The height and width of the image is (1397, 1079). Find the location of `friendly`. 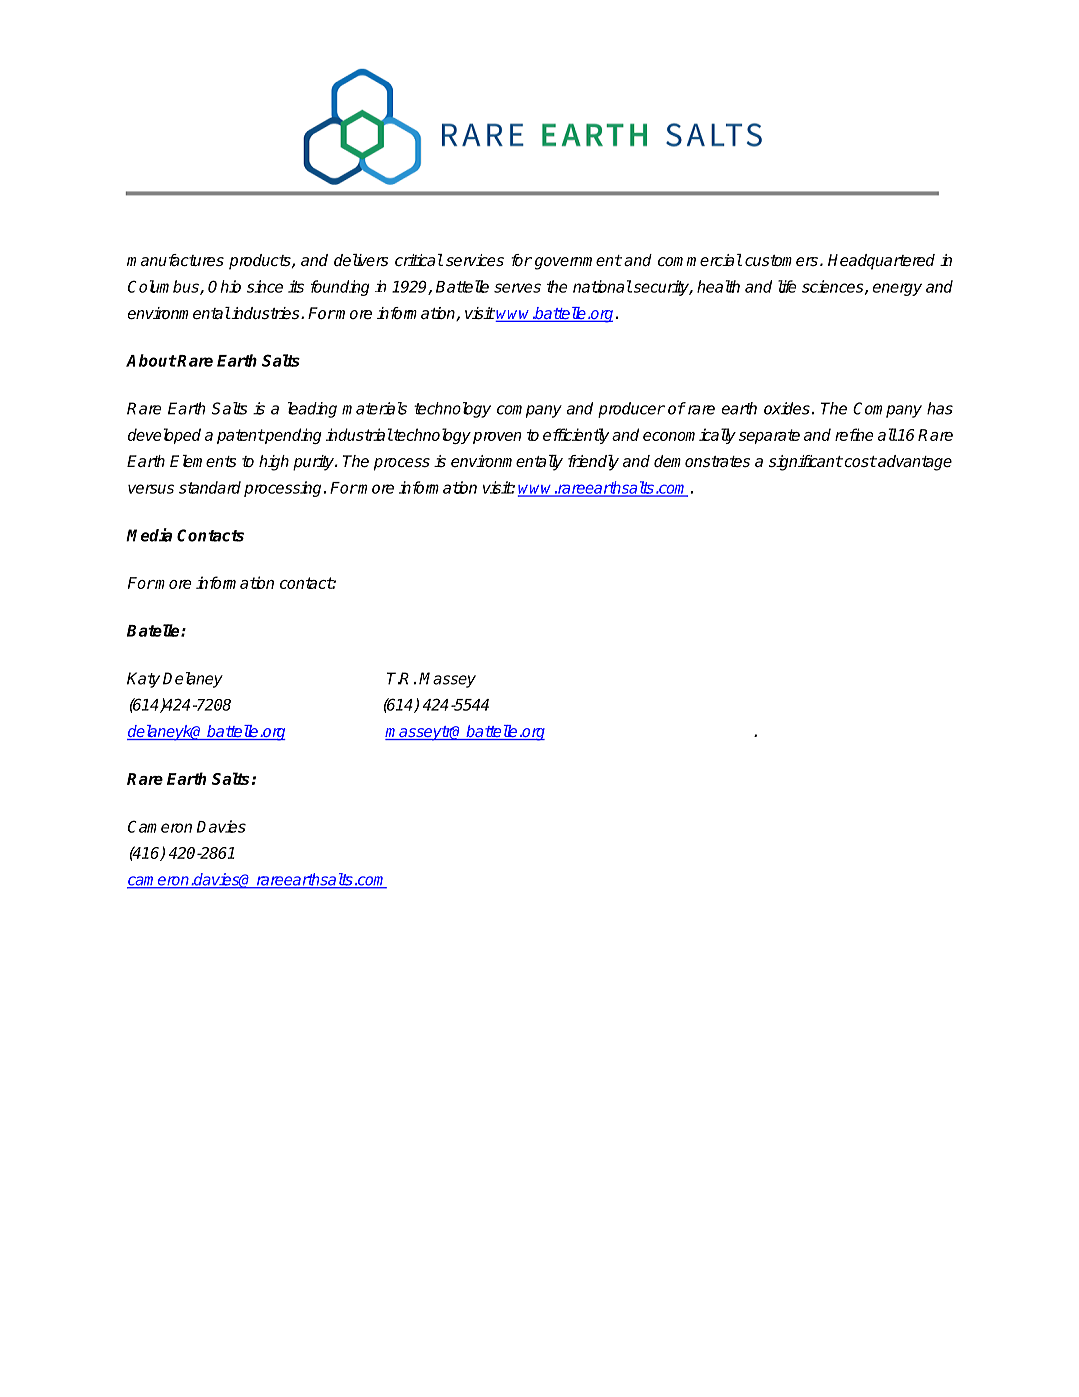

friendly is located at coordinates (593, 463).
